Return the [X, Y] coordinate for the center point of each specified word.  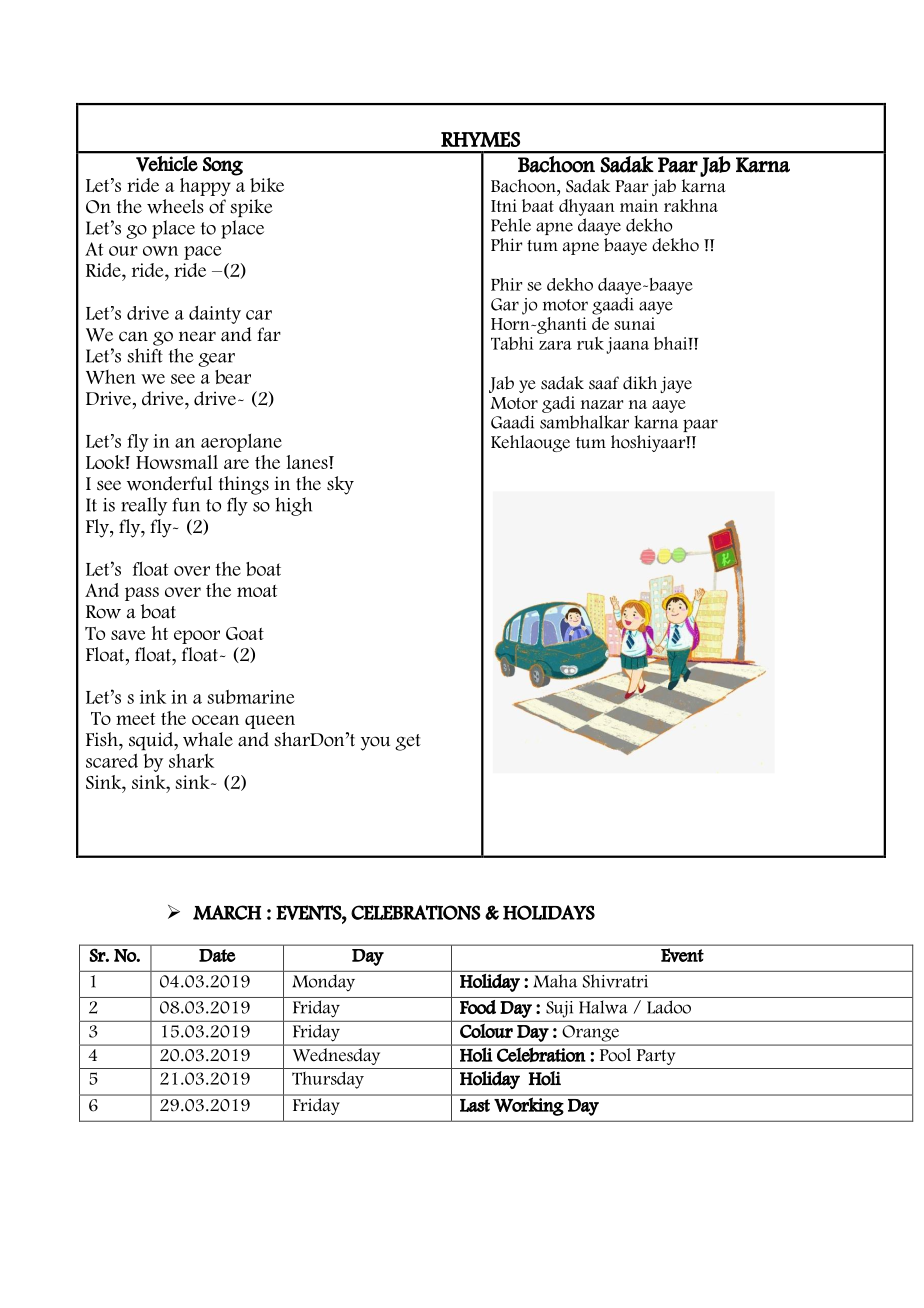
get [408, 742]
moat [257, 591]
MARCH [227, 912]
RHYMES [480, 139]
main [639, 205]
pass [142, 594]
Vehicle [167, 164]
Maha [555, 981]
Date [217, 955]
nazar [602, 404]
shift [145, 355]
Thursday [328, 1080]
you [375, 743]
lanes [308, 462]
